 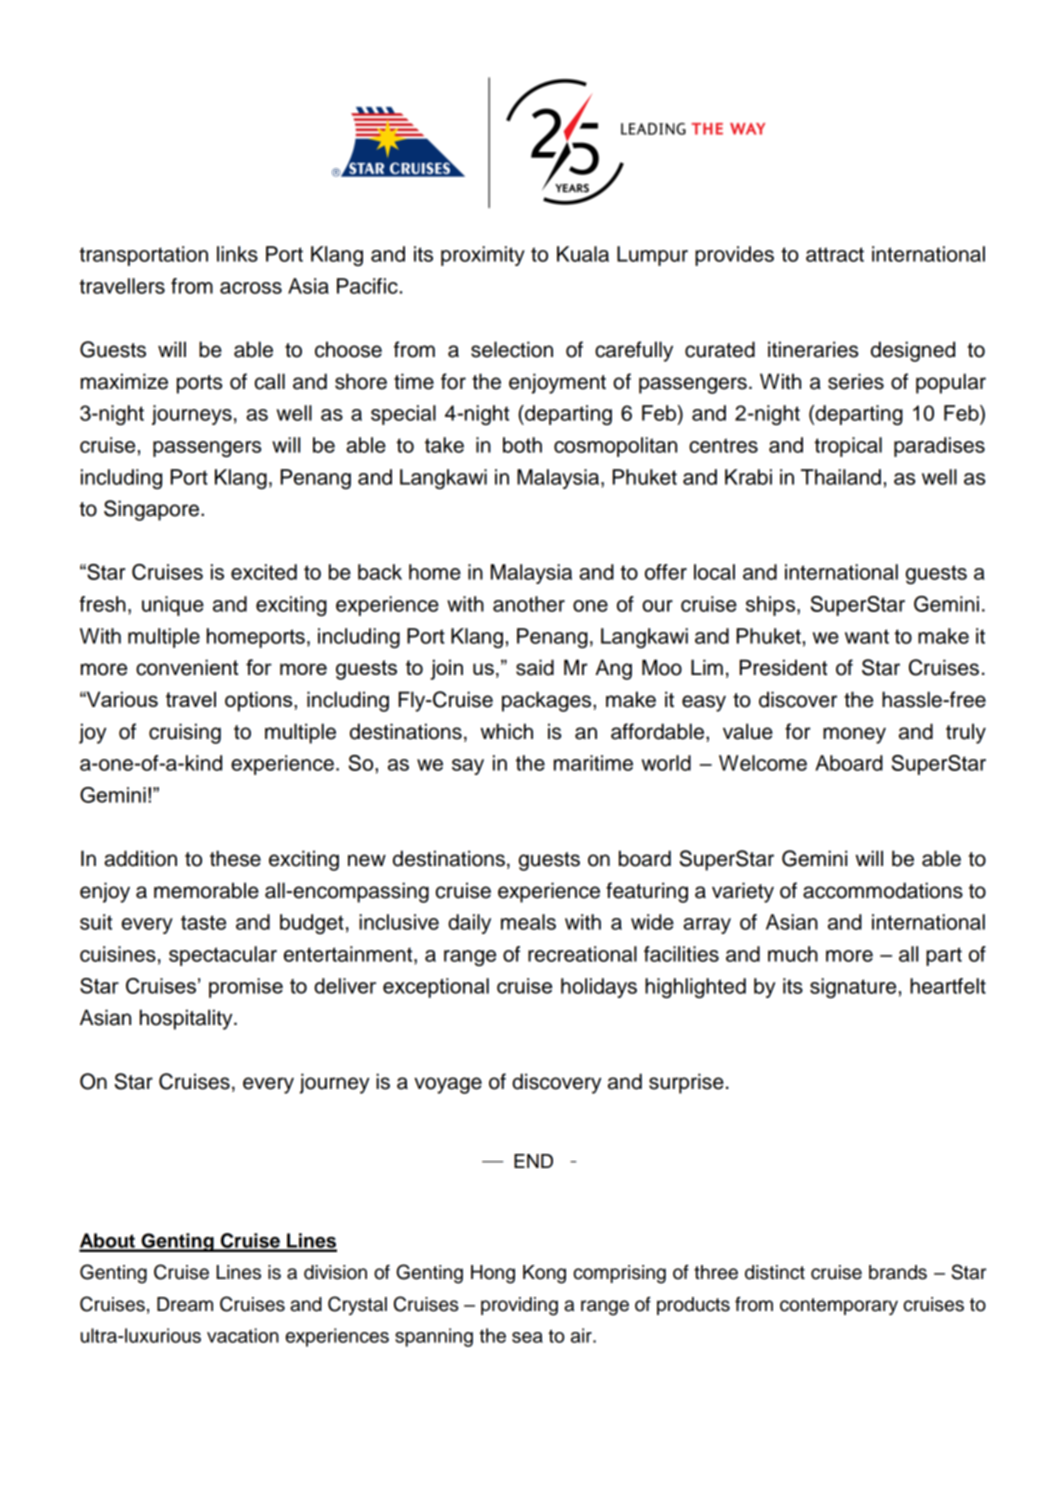 What do you see at coordinates (483, 256) in the document?
I see `proximity` at bounding box center [483, 256].
